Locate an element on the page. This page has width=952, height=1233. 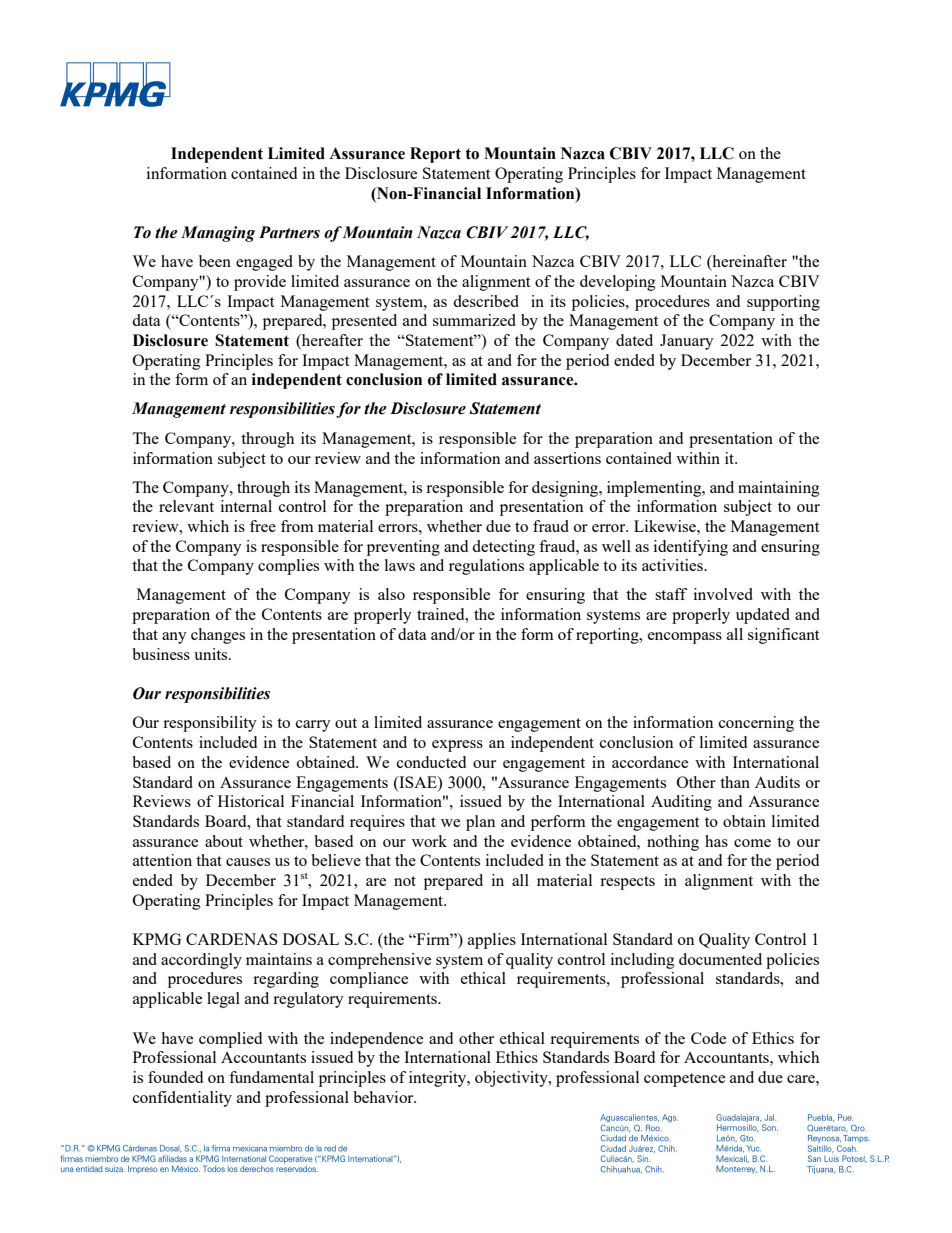
detecting is located at coordinates (503, 548).
